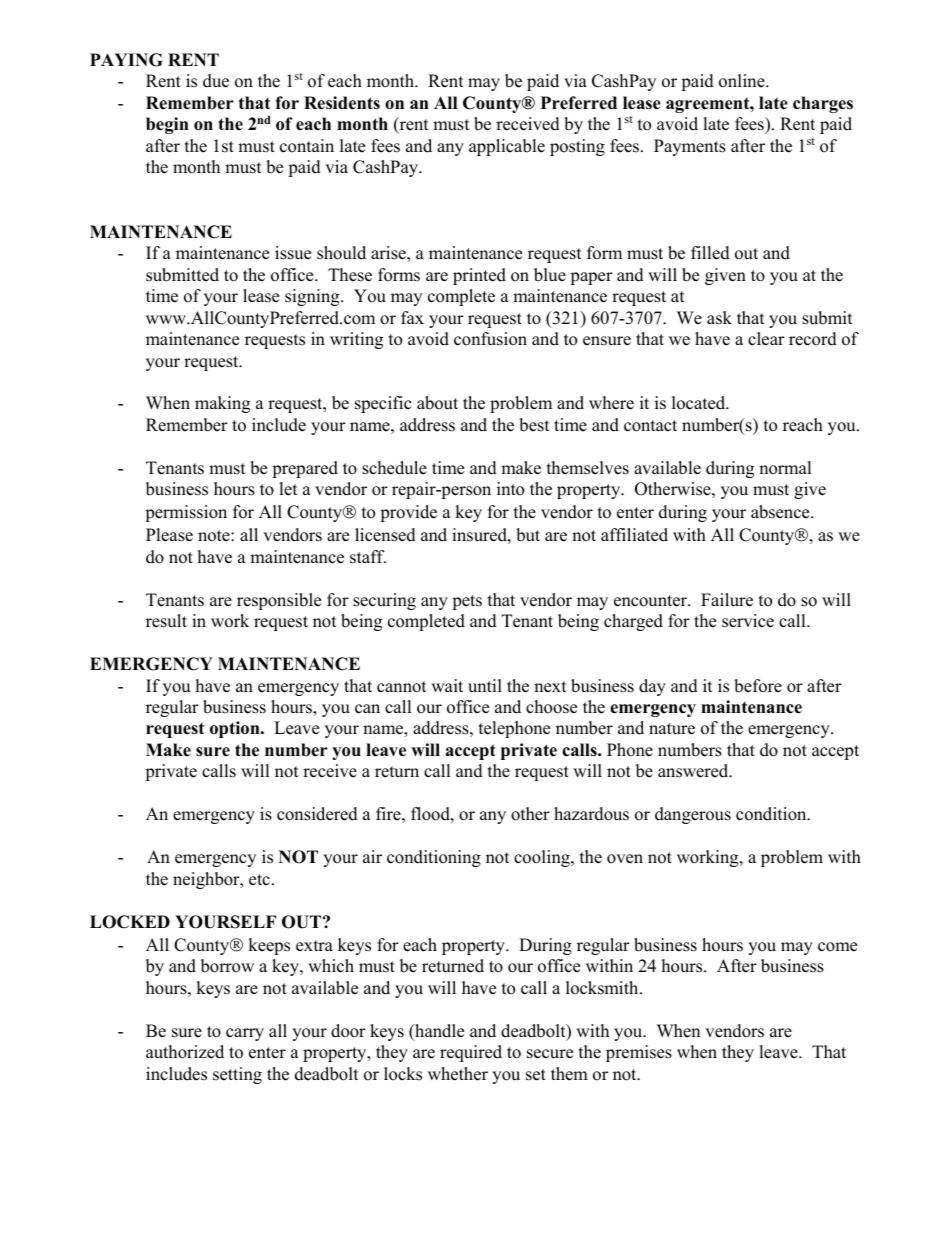 The image size is (952, 1233). I want to click on clear, so click(766, 339).
